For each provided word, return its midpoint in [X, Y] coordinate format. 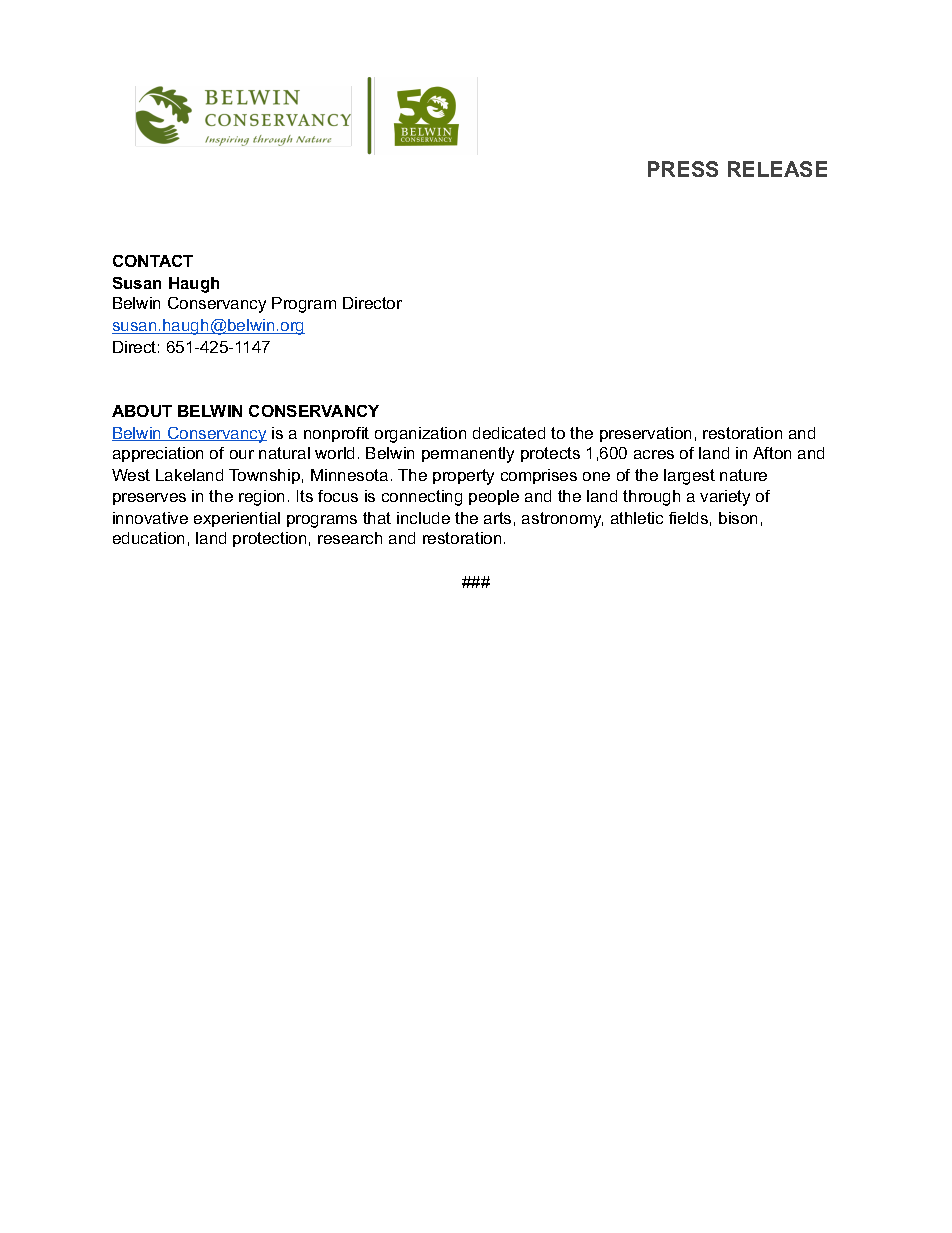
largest [689, 477]
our [242, 454]
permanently [468, 455]
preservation [645, 434]
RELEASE [777, 169]
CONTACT [153, 261]
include [423, 518]
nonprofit [336, 434]
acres [654, 454]
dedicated [509, 433]
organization [420, 435]
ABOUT [142, 411]
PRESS [683, 169]
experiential [237, 519]
